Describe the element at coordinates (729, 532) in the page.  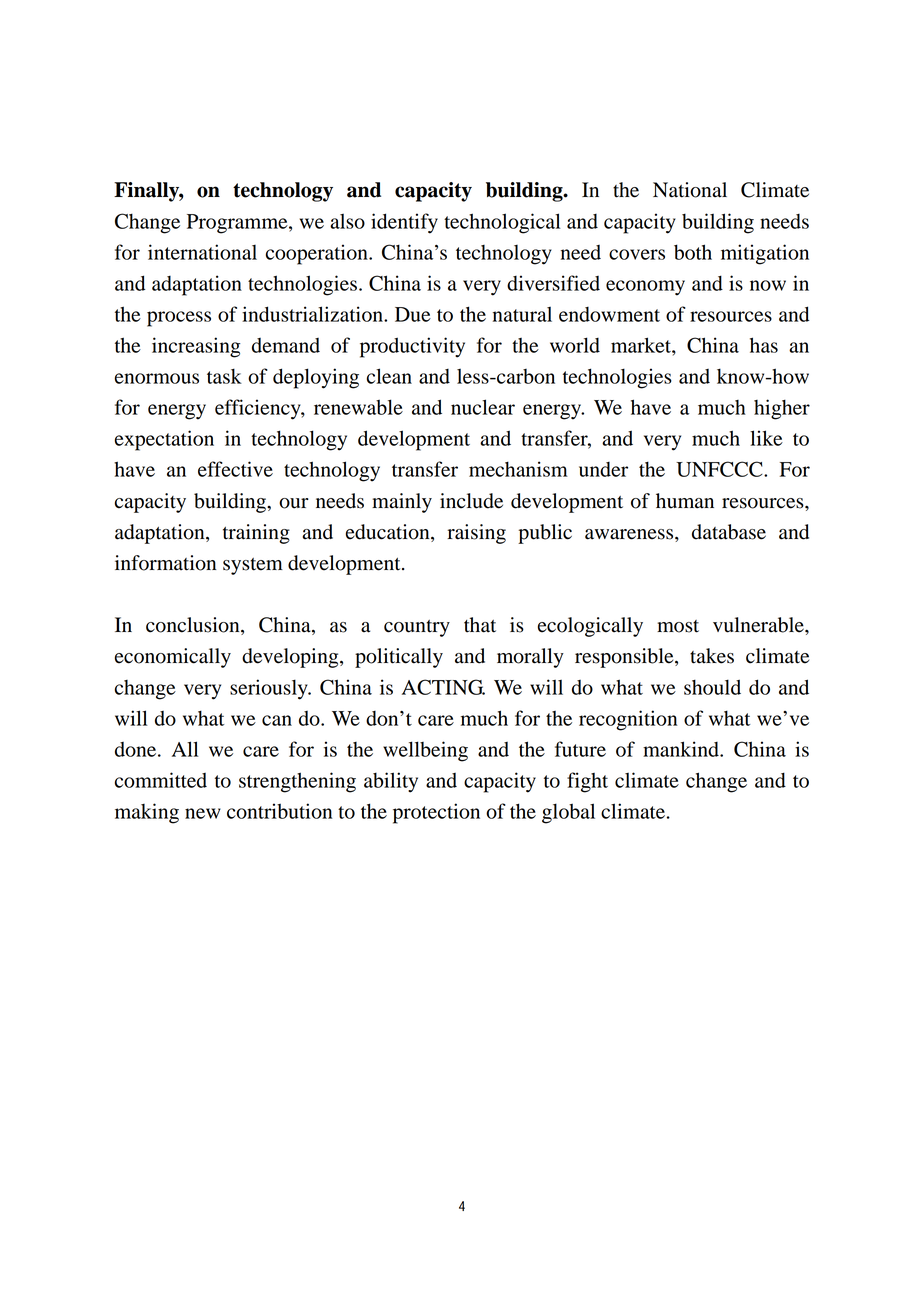
I see `database` at that location.
